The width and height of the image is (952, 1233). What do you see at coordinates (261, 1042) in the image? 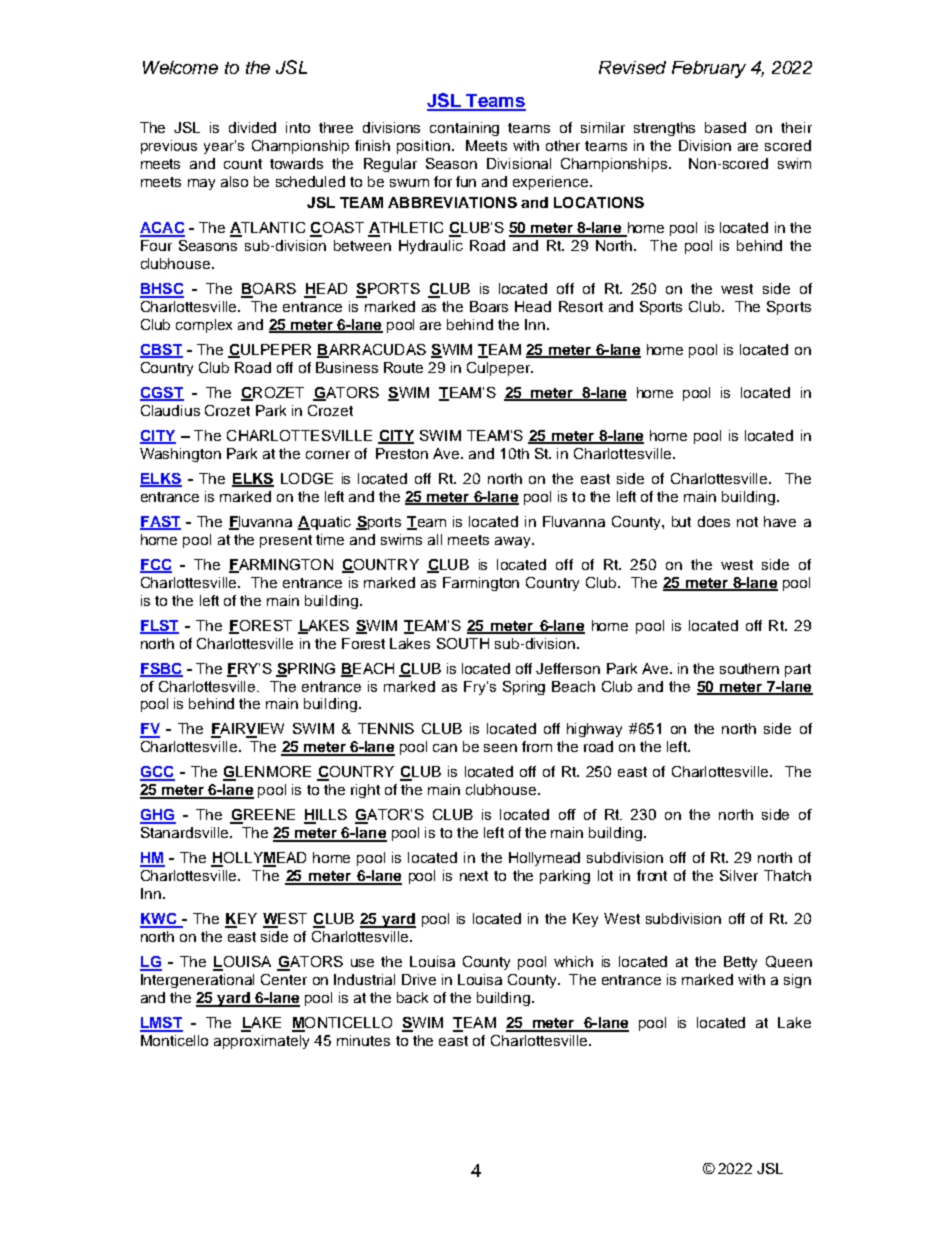
I see `approximately` at bounding box center [261, 1042].
